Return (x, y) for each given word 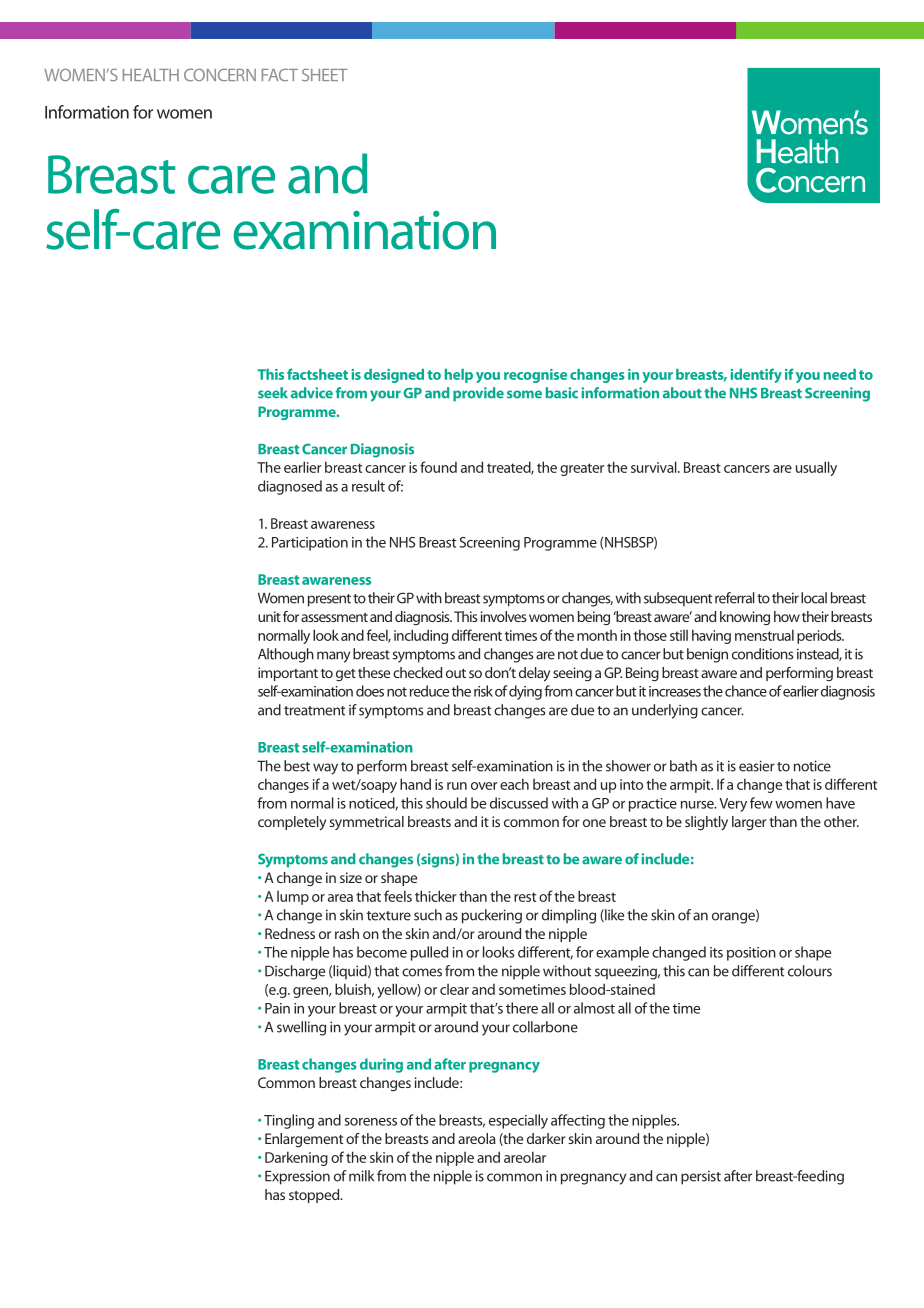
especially (518, 1121)
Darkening (296, 1158)
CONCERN (220, 74)
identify (756, 375)
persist (701, 1177)
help (459, 376)
